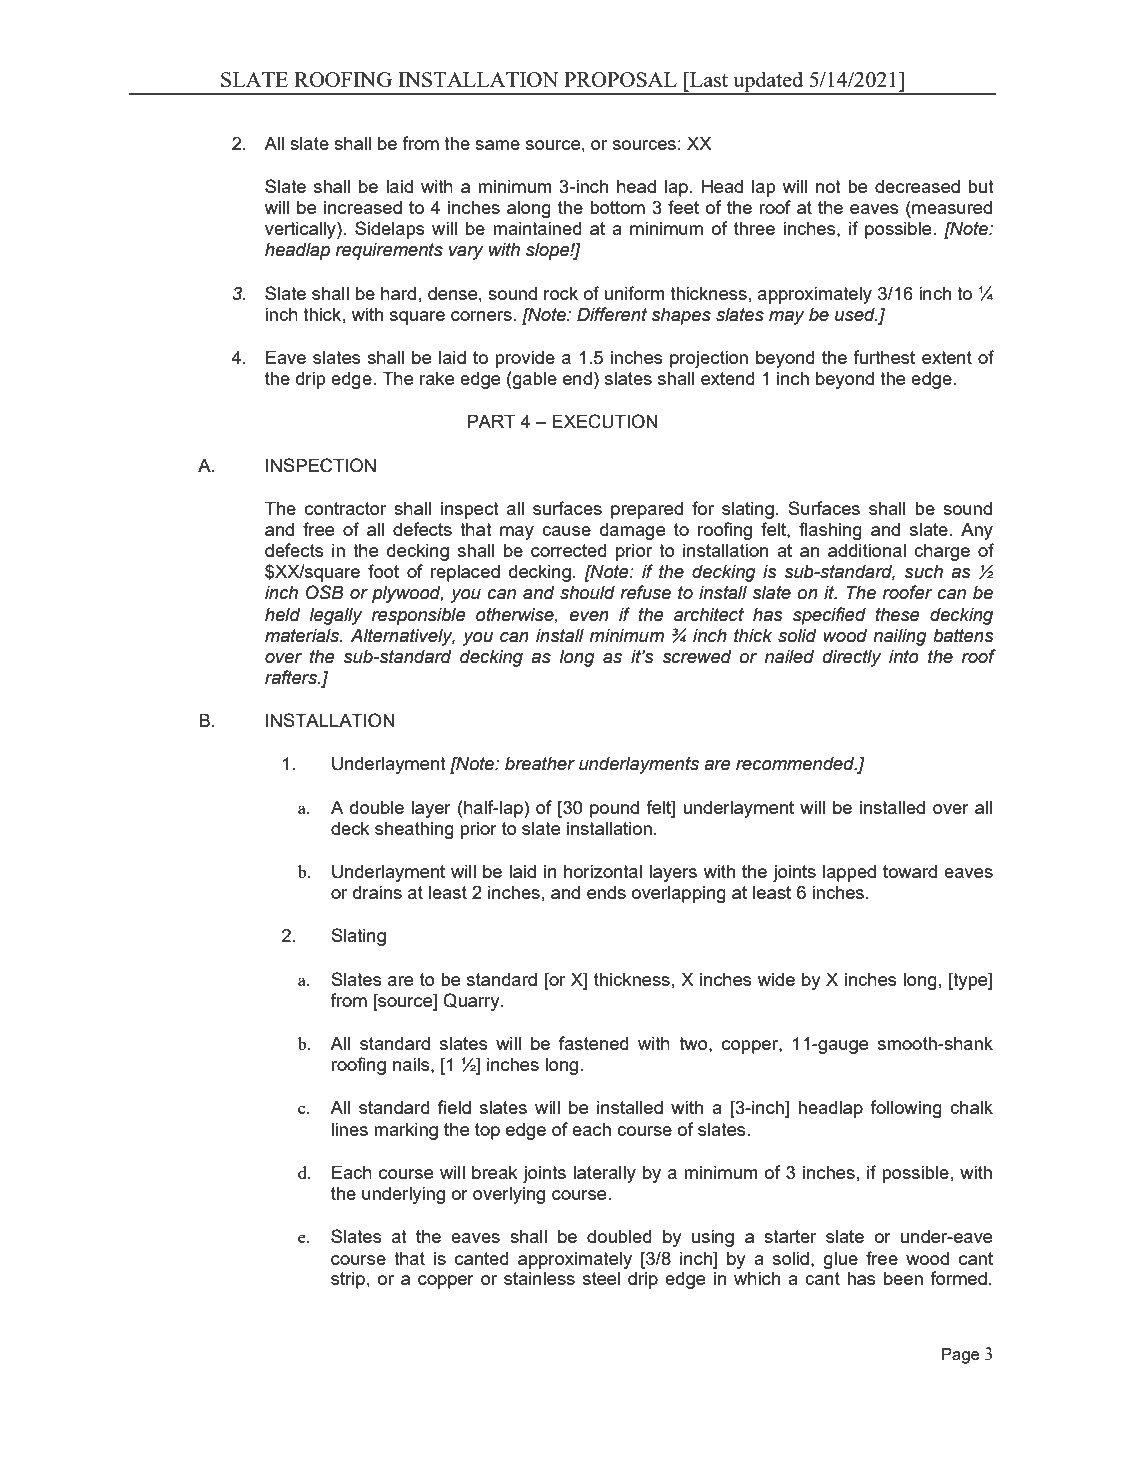 The height and width of the page is (1457, 1126). I want to click on fastened, so click(594, 1043).
